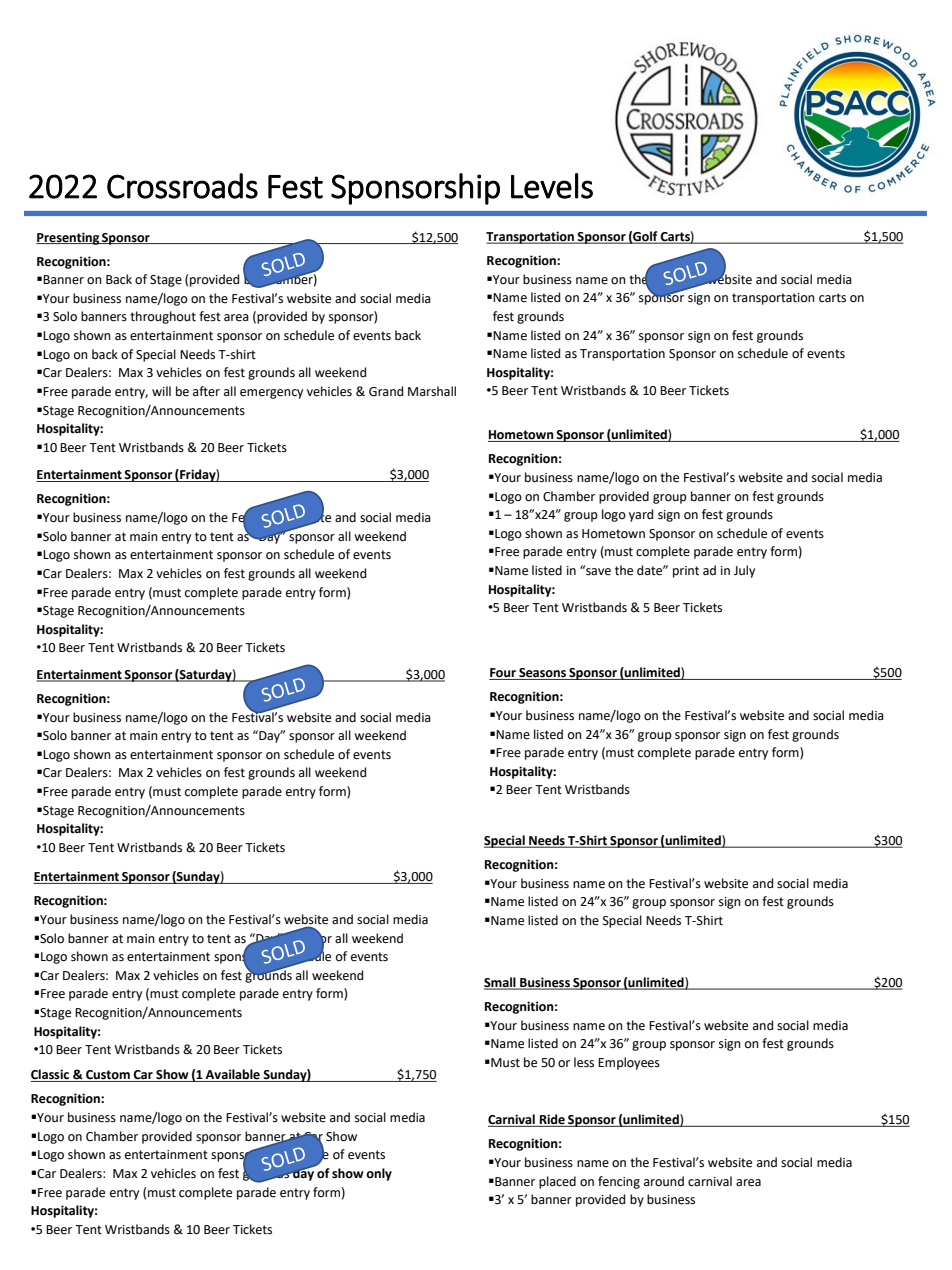 This document has height=1270, width=952. Describe the element at coordinates (664, 1181) in the document. I see `around` at that location.
